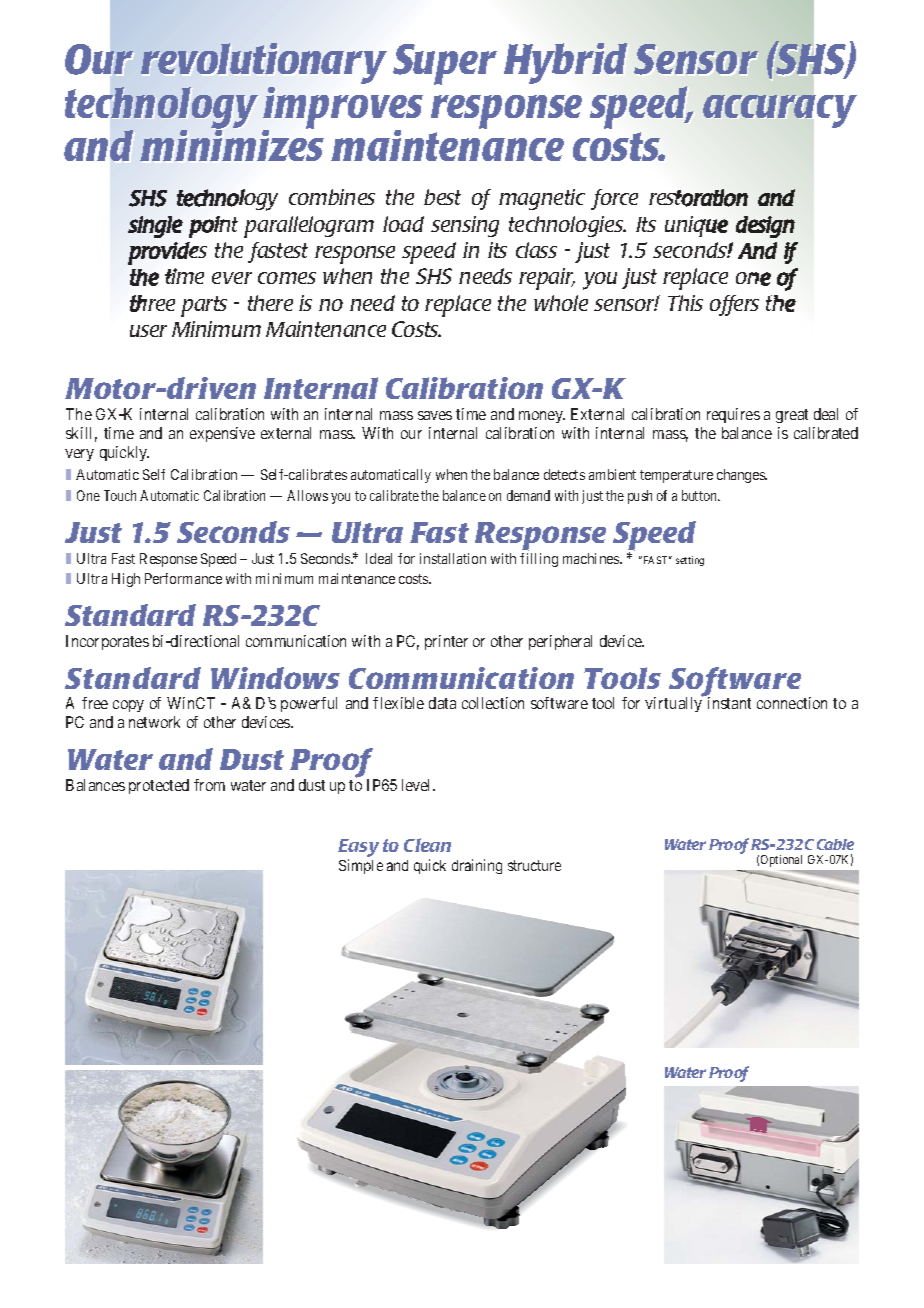 This image has height=1308, width=924. I want to click on Cable, so click(835, 844).
